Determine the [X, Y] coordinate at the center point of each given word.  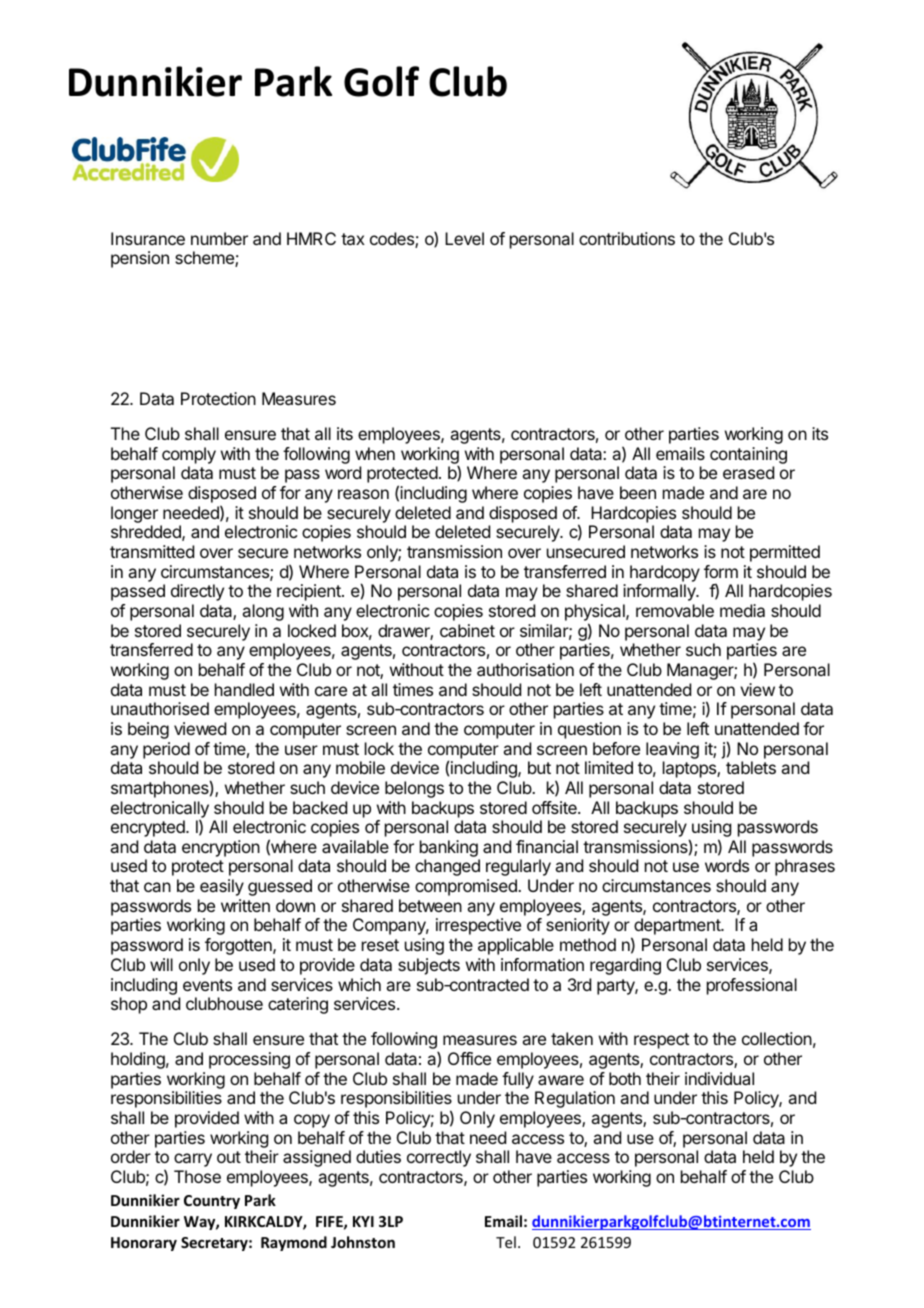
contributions [627, 238]
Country [212, 1202]
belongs [414, 789]
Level [464, 238]
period [166, 750]
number [219, 238]
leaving [672, 750]
